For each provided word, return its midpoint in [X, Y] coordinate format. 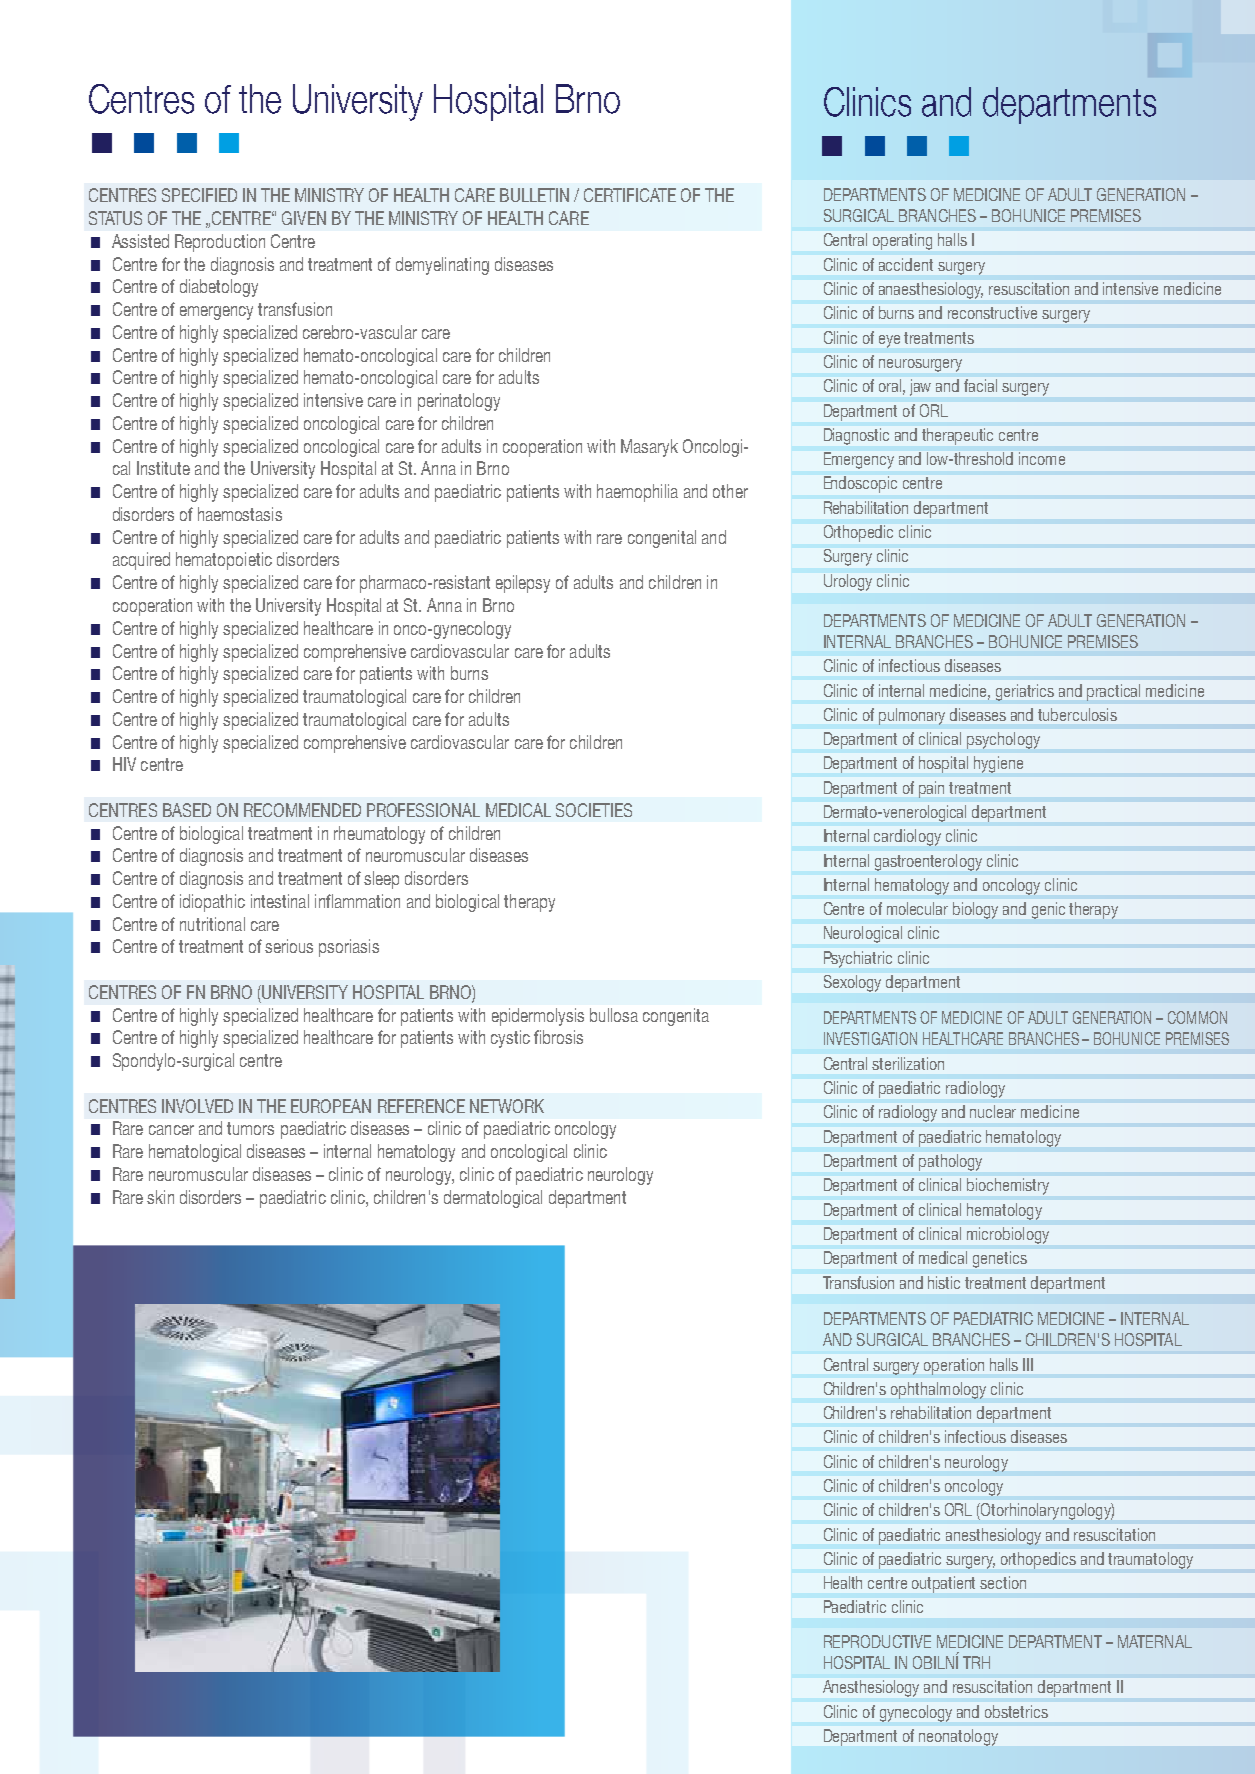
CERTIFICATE [630, 195]
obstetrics [1016, 1711]
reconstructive [992, 312]
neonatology [958, 1737]
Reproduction [220, 243]
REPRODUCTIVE [877, 1641]
